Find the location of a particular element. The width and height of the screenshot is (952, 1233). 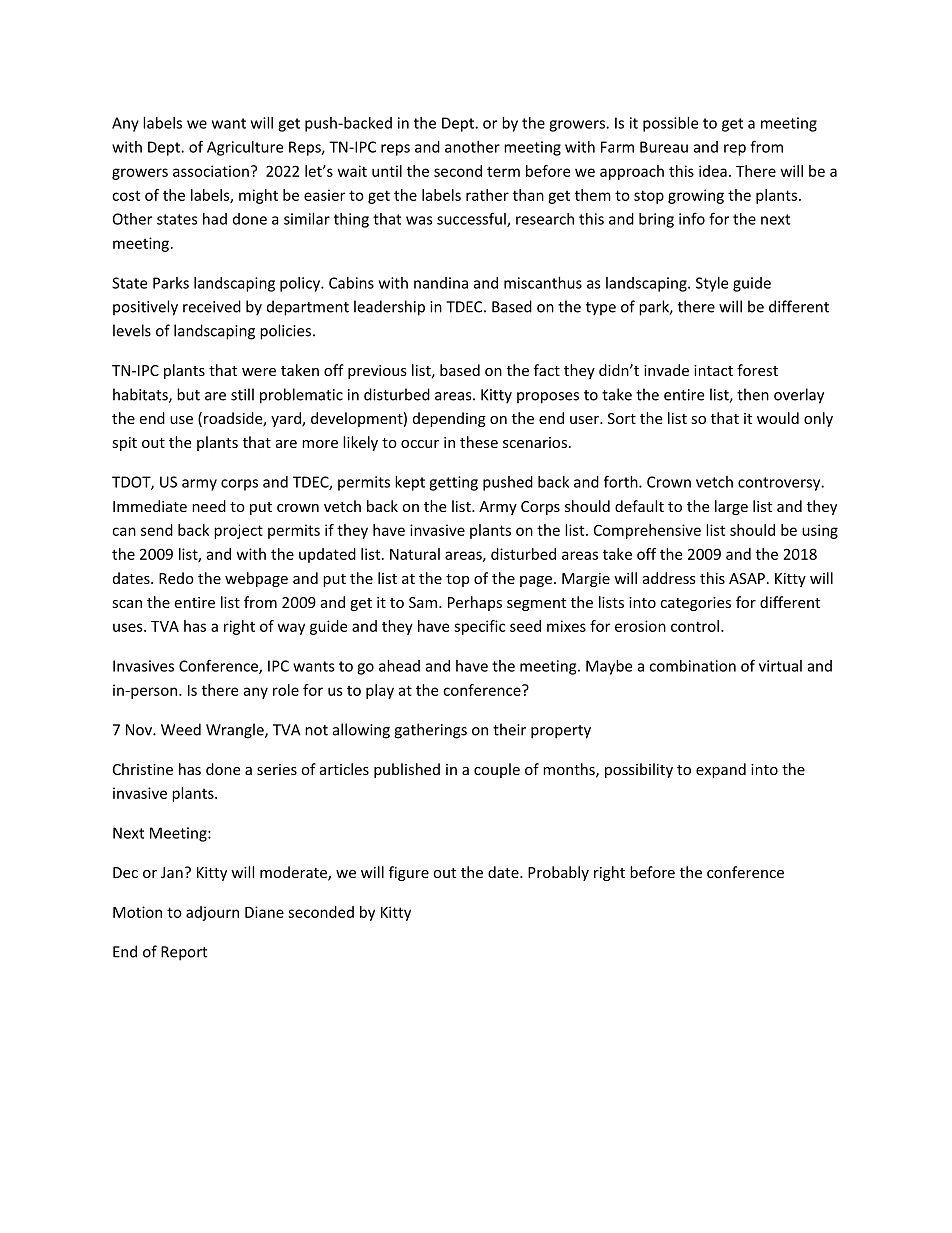

forest is located at coordinates (757, 370).
